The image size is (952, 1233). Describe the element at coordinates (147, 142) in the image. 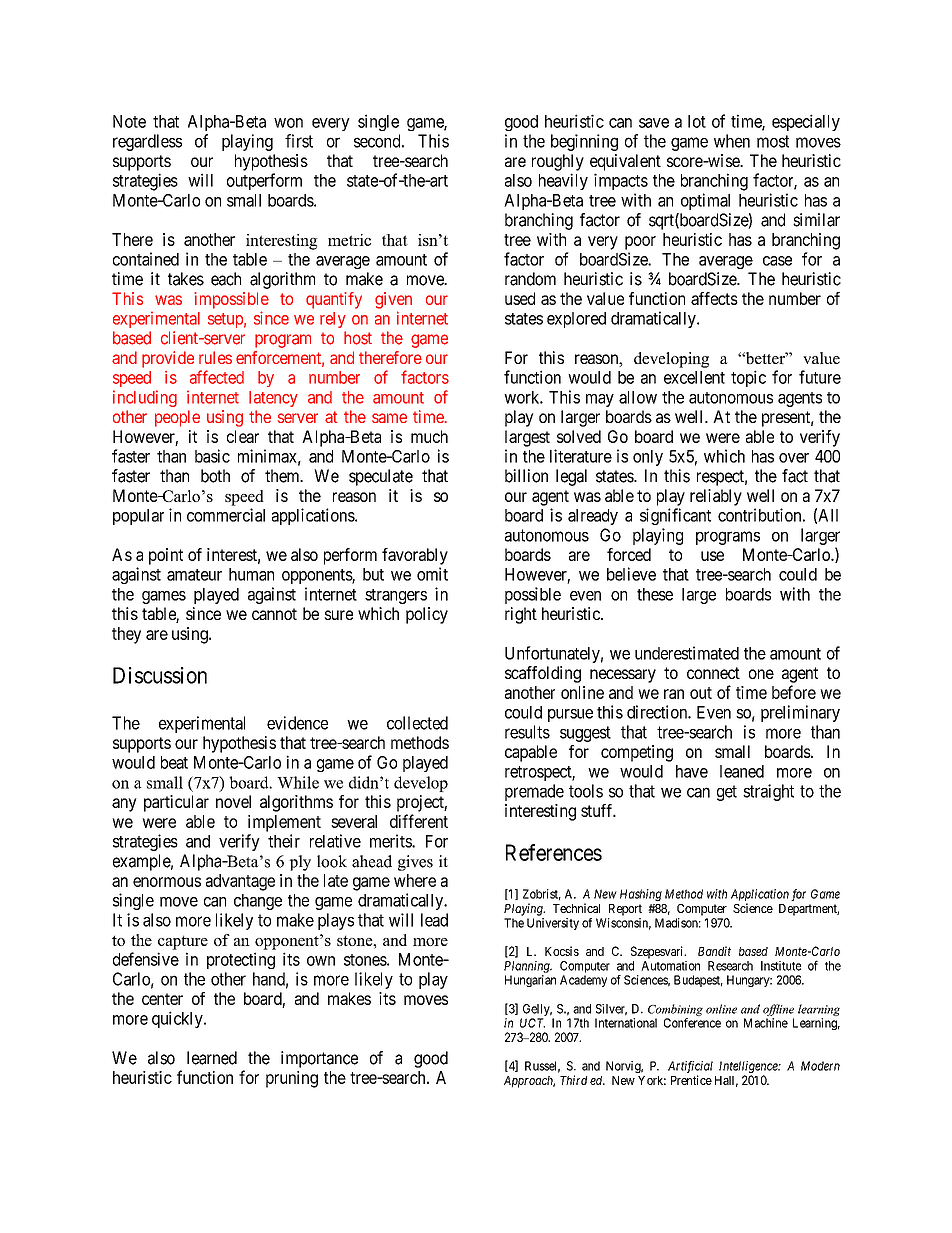

I see `regardless` at that location.
